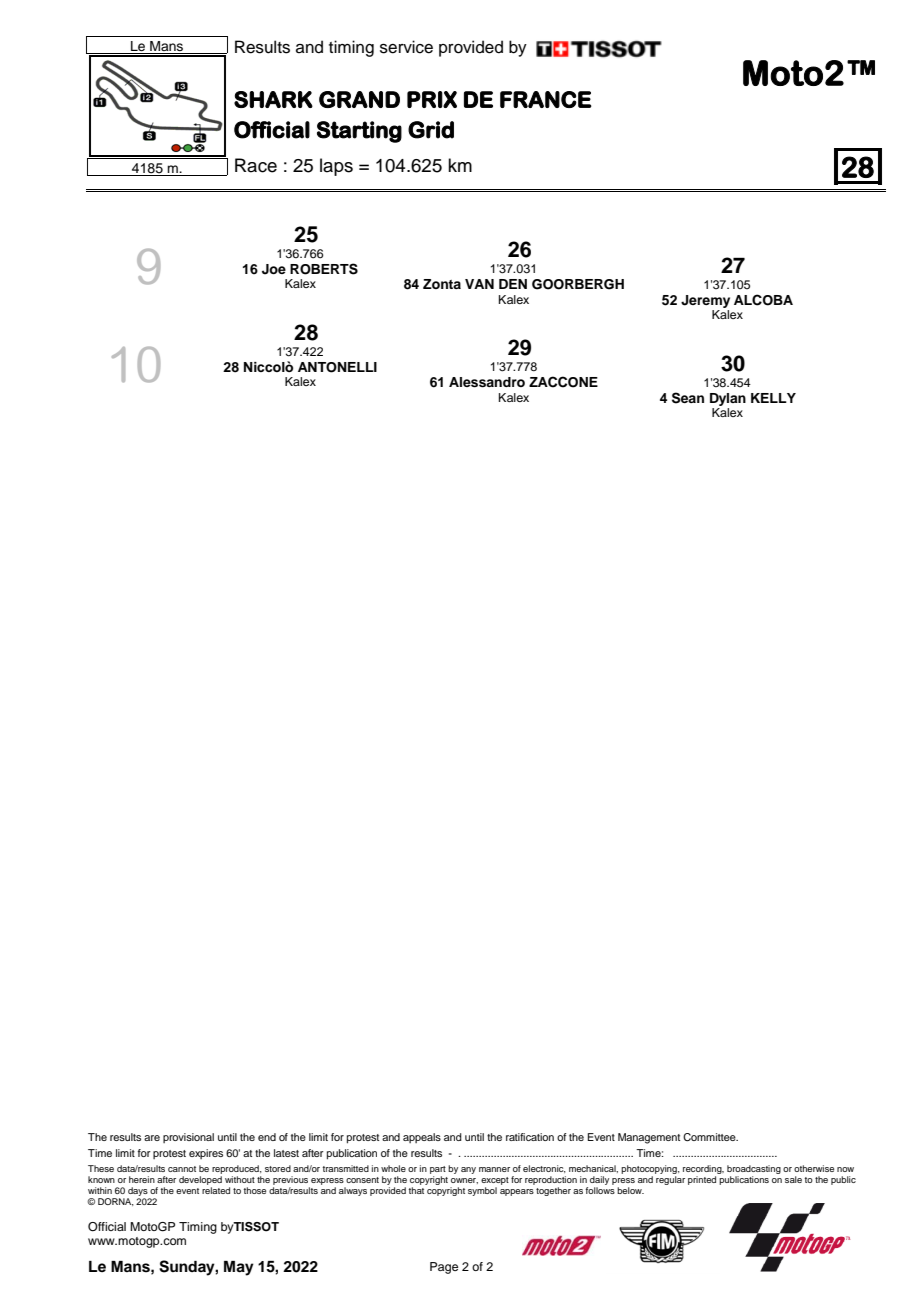  I want to click on FRANCE, so click(546, 99).
